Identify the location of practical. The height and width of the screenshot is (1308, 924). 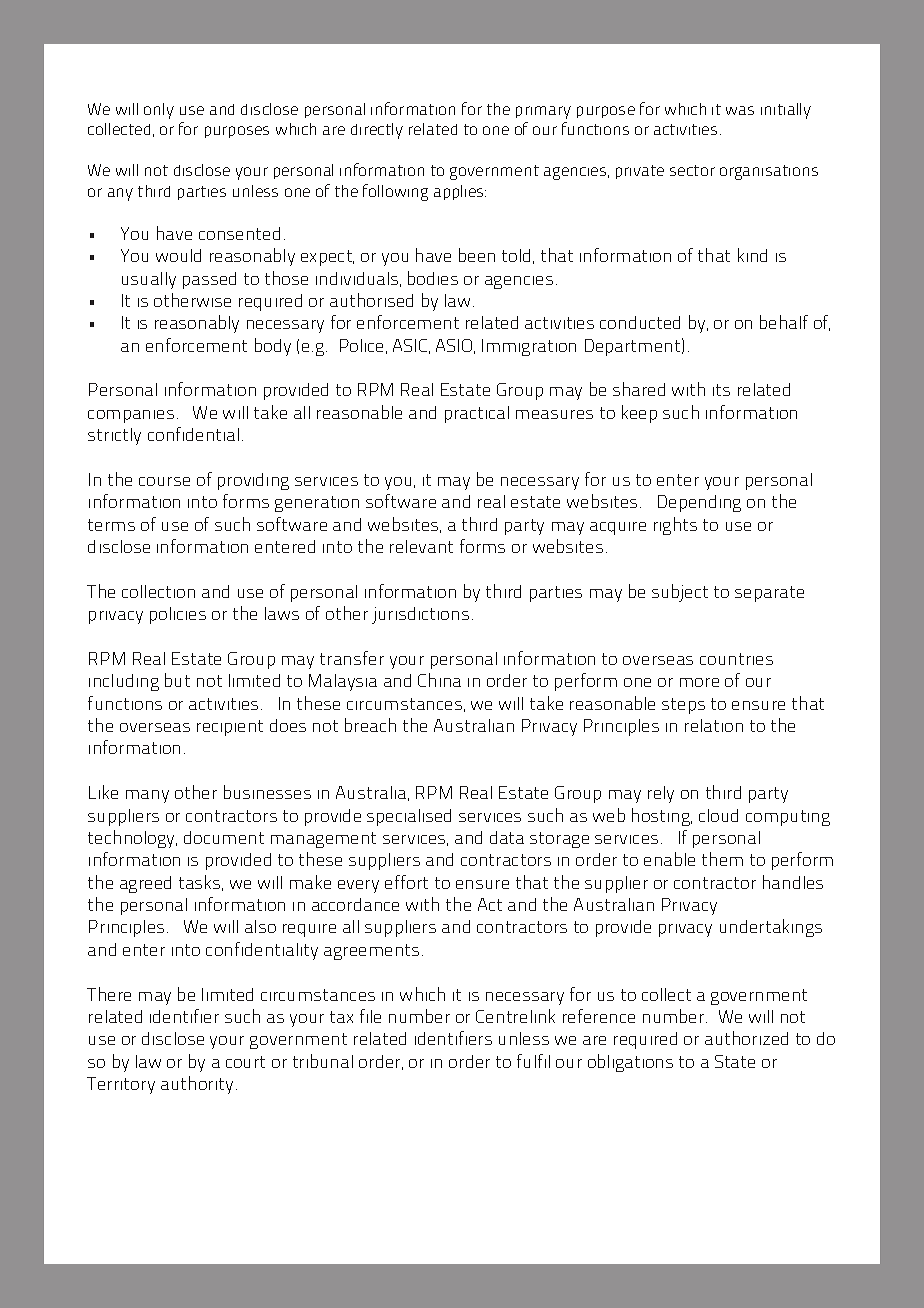
(477, 414).
